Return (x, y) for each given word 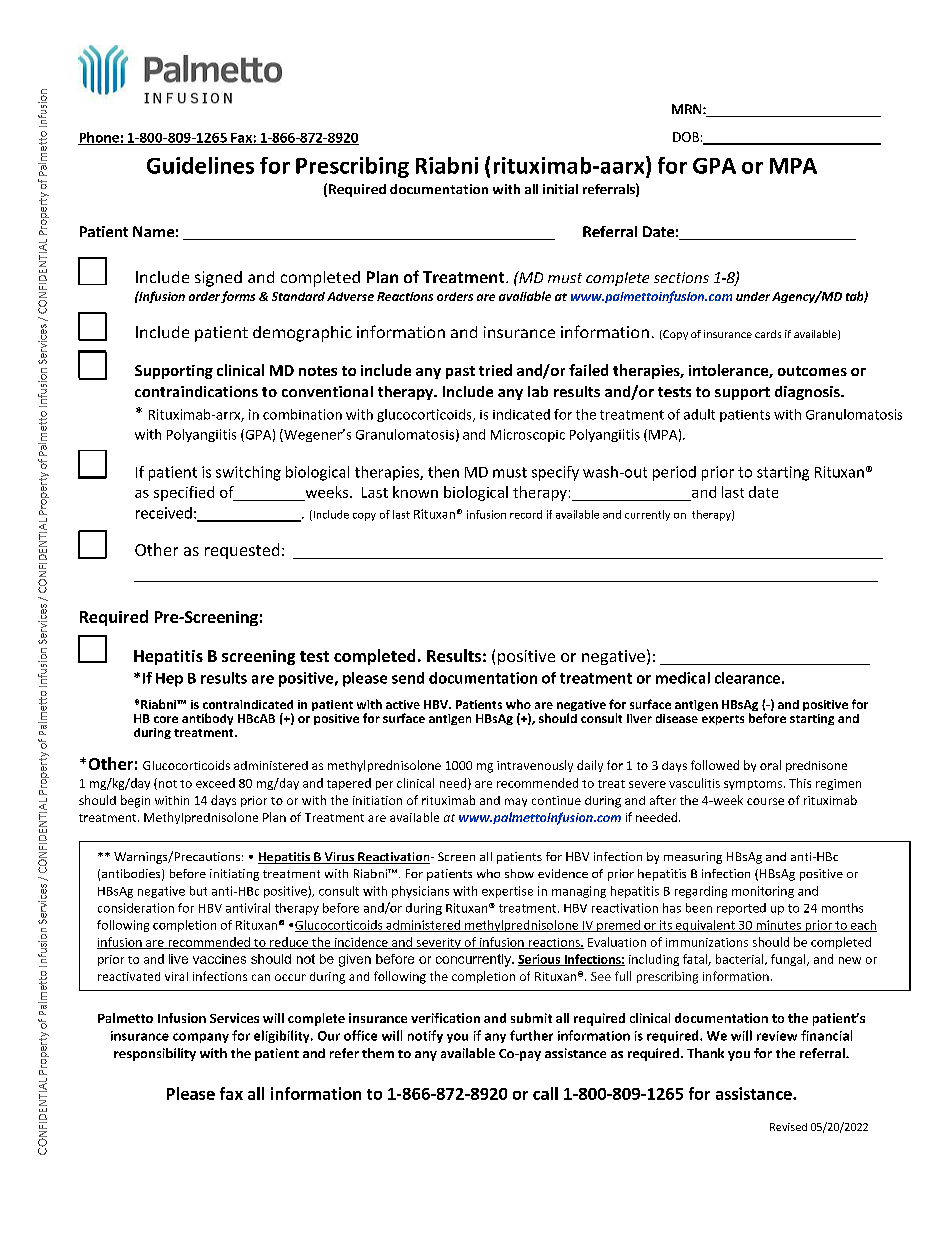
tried (495, 370)
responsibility (155, 1054)
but (198, 891)
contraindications (196, 391)
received (164, 513)
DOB (686, 137)
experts (723, 720)
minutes (778, 926)
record (526, 514)
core (166, 719)
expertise (507, 892)
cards (768, 334)
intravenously (535, 766)
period (674, 473)
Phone (99, 138)
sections (681, 277)
